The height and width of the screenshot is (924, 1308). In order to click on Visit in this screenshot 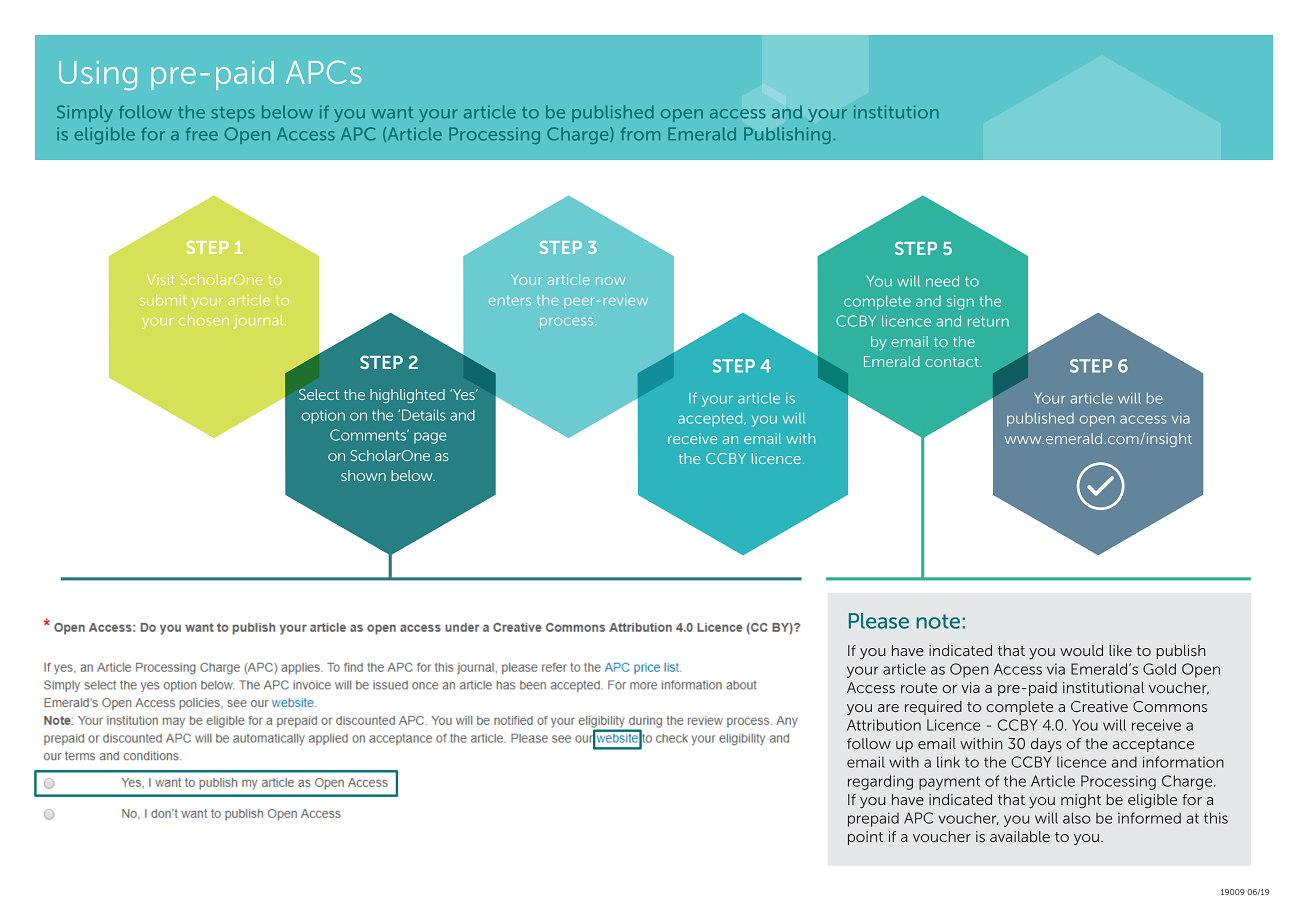, I will do `click(161, 279)`.
